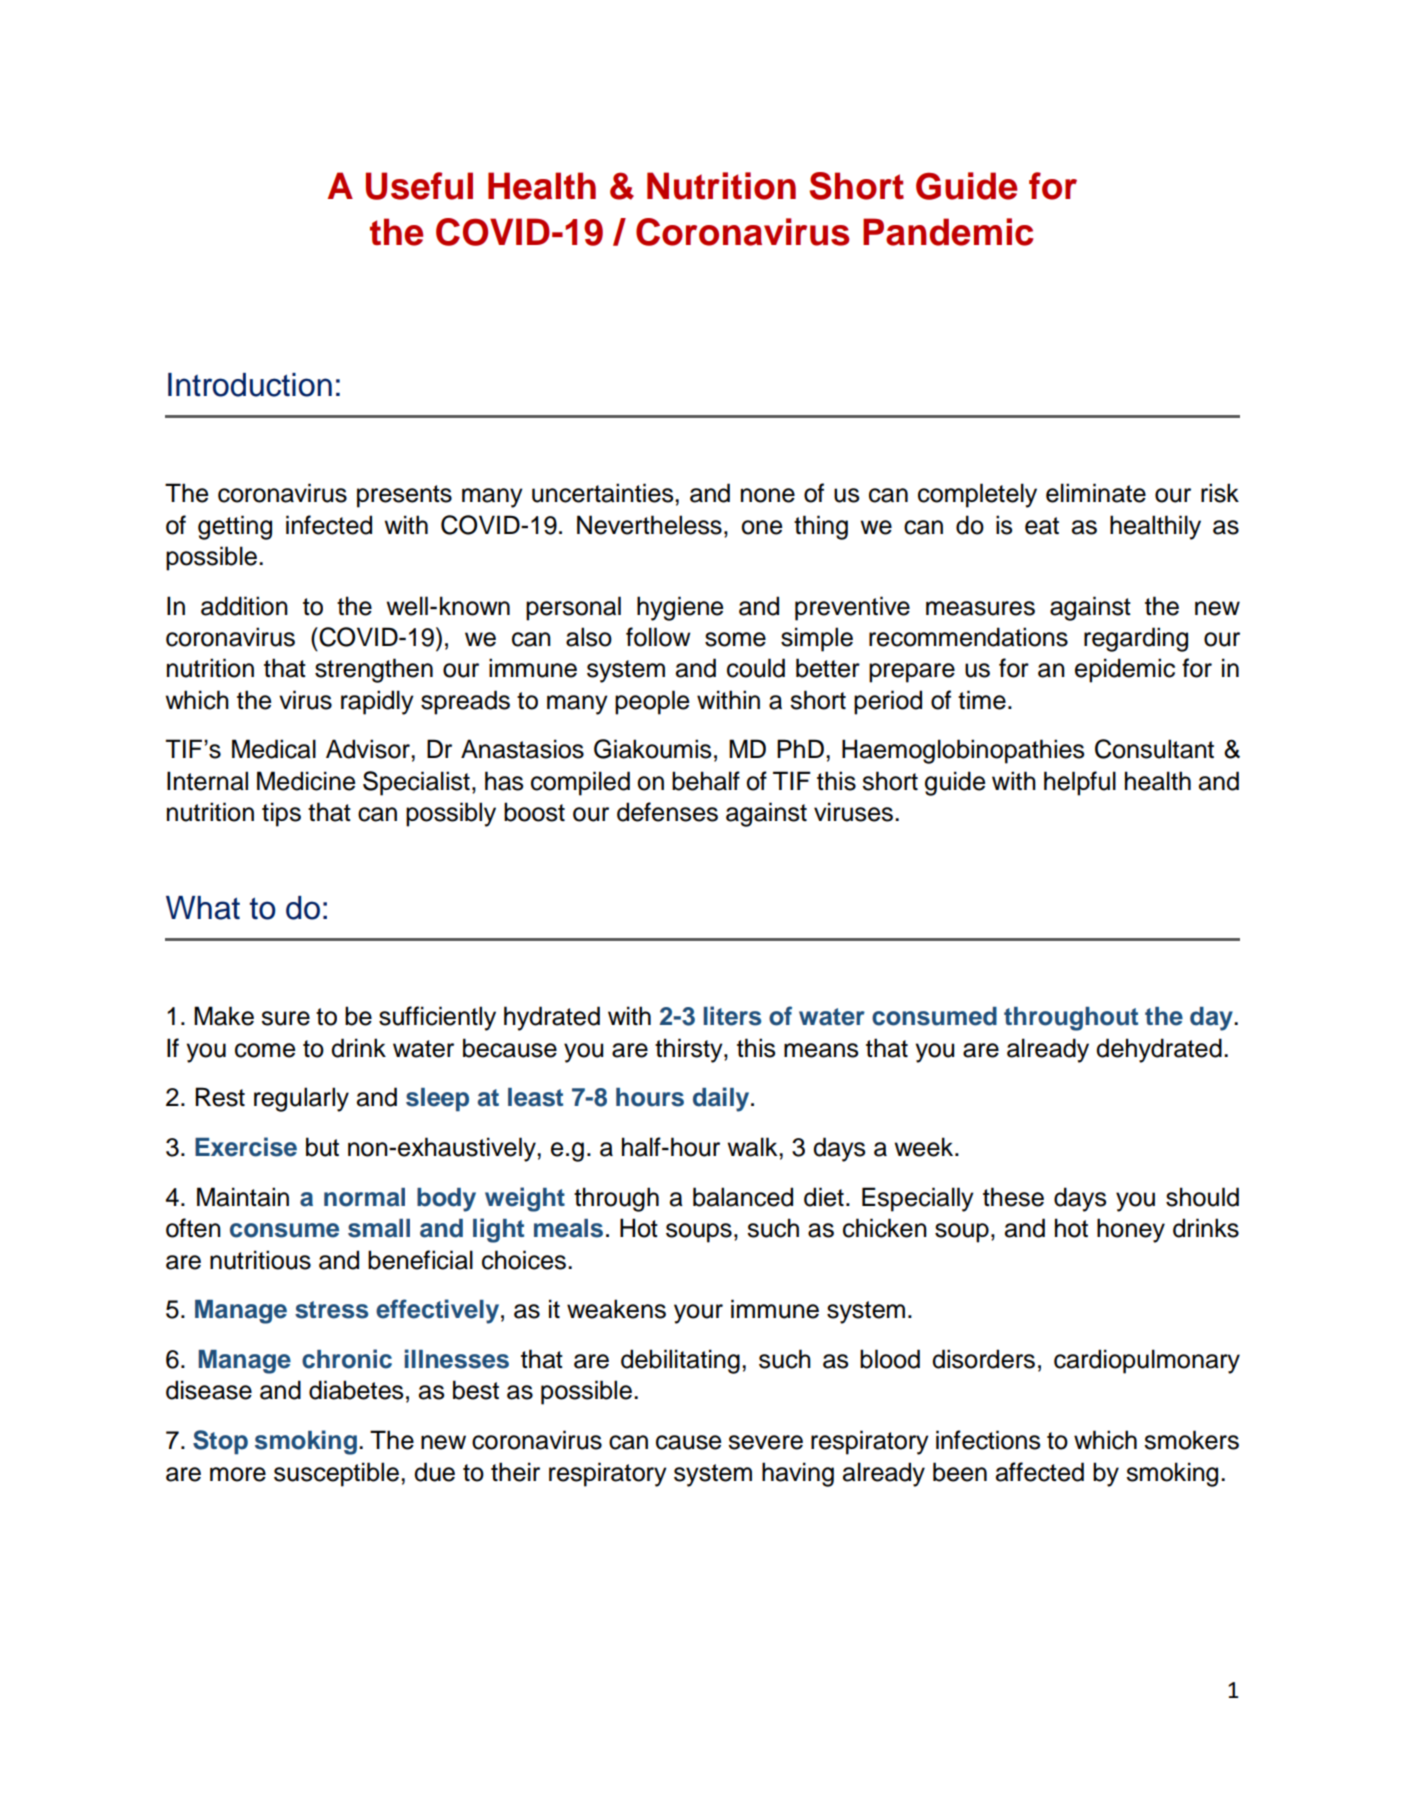 The image size is (1405, 1818). What do you see at coordinates (735, 639) in the screenshot?
I see `some` at bounding box center [735, 639].
